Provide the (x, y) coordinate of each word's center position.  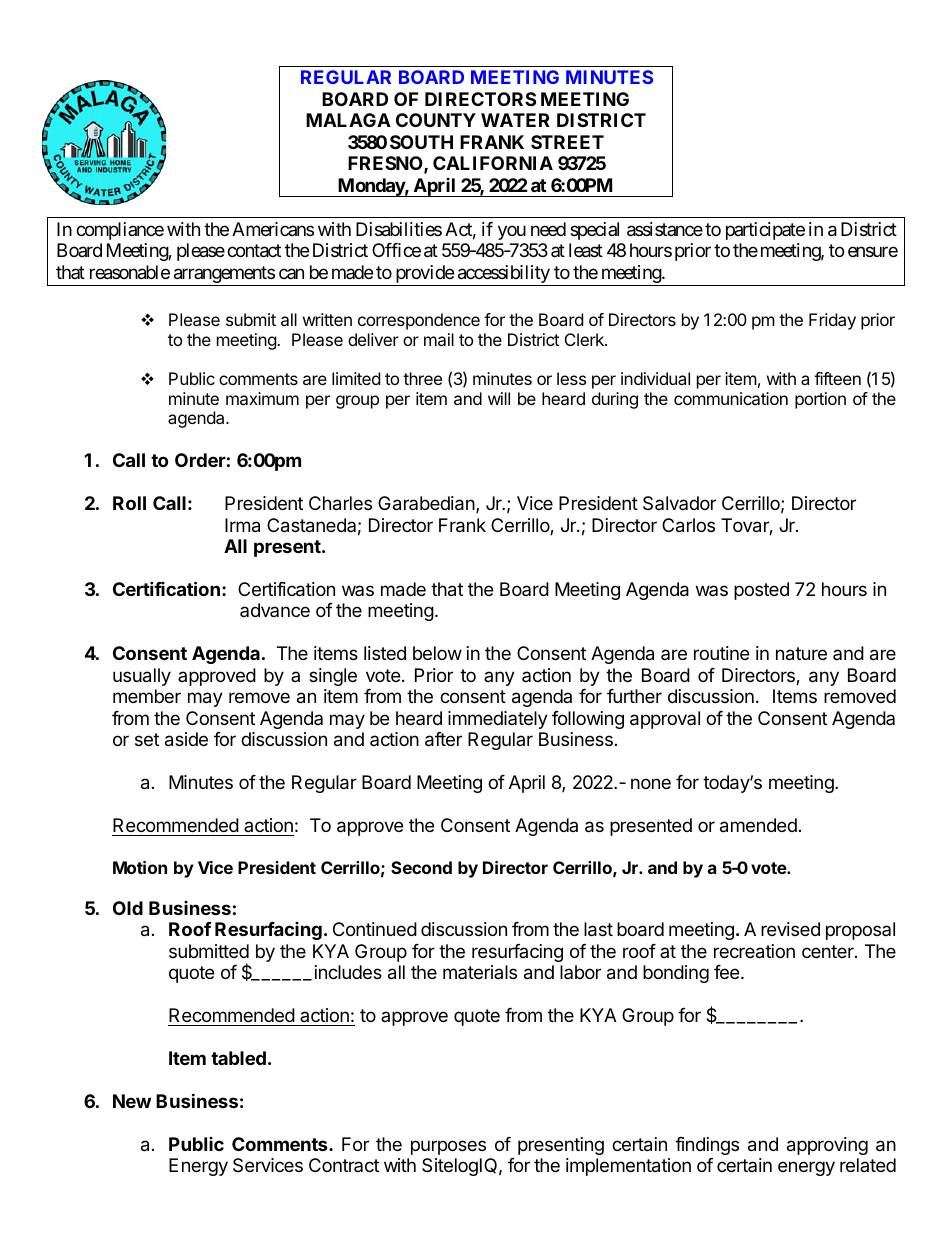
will (499, 398)
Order (200, 460)
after (443, 739)
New (132, 1101)
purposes (448, 1147)
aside (186, 739)
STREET (567, 142)
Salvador (679, 503)
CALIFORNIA (493, 163)
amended (758, 825)
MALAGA (348, 120)
